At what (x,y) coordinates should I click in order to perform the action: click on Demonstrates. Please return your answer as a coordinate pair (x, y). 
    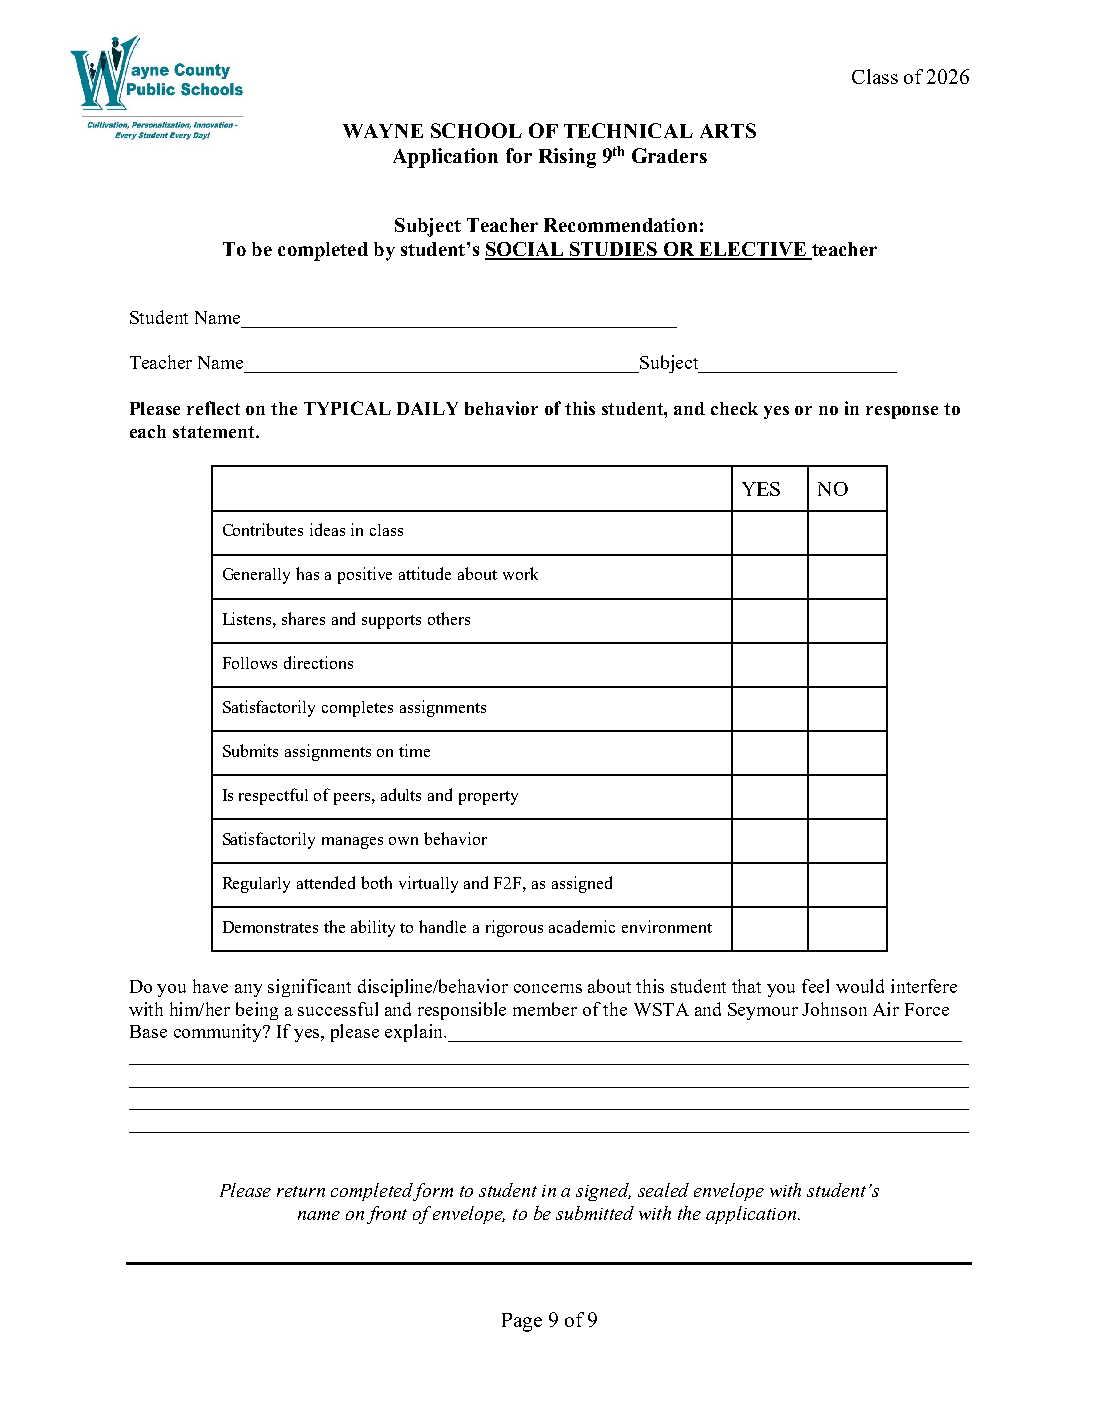
    Looking at the image, I should click on (270, 927).
